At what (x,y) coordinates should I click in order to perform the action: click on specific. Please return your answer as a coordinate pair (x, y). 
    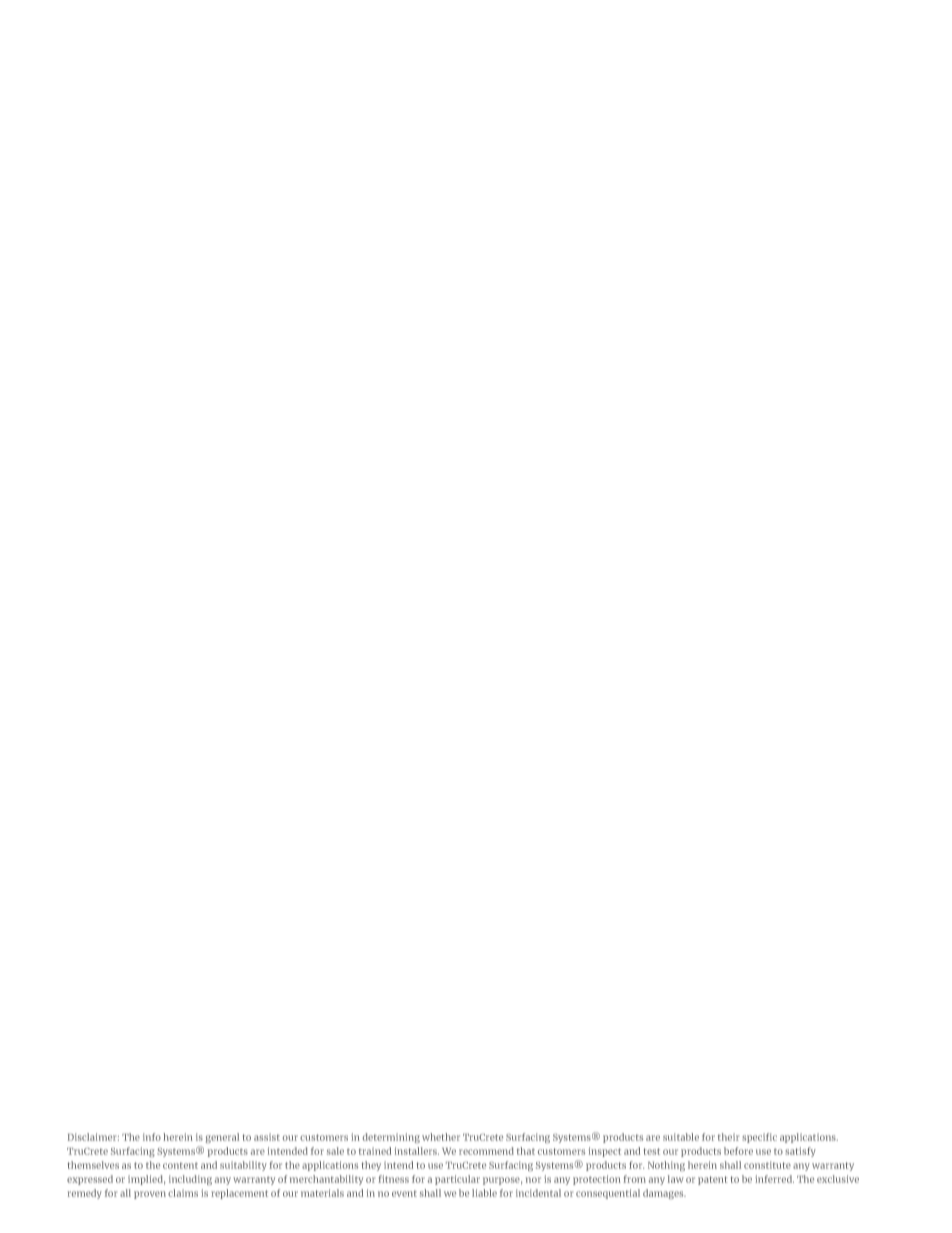
    Looking at the image, I should click on (759, 1138).
